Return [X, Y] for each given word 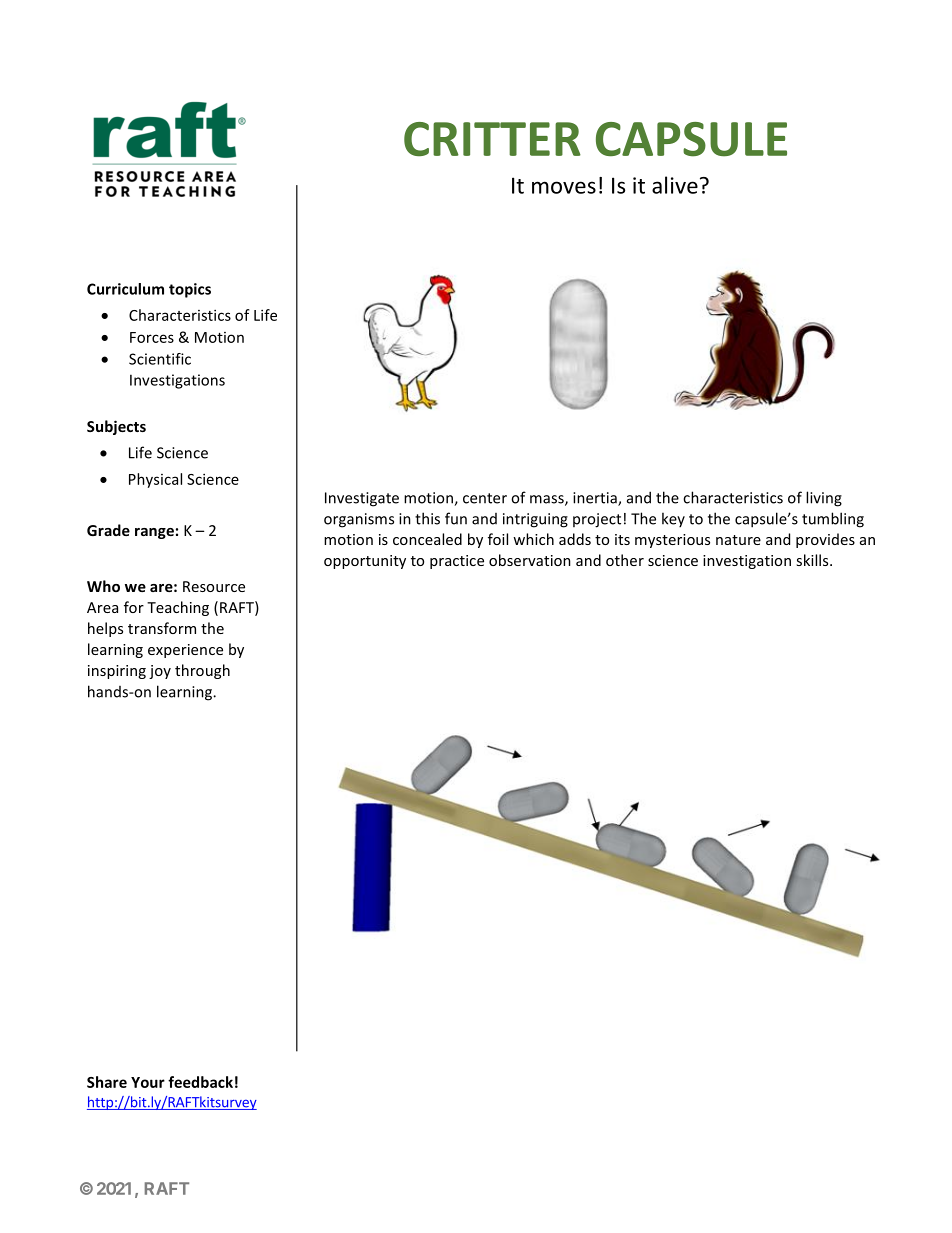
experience [185, 651]
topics [190, 290]
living [824, 499]
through [202, 671]
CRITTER [492, 139]
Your [148, 1082]
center [485, 498]
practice [457, 562]
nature [738, 540]
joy [160, 672]
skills [813, 560]
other [625, 560]
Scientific [160, 359]
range [154, 533]
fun [456, 518]
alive [675, 185]
